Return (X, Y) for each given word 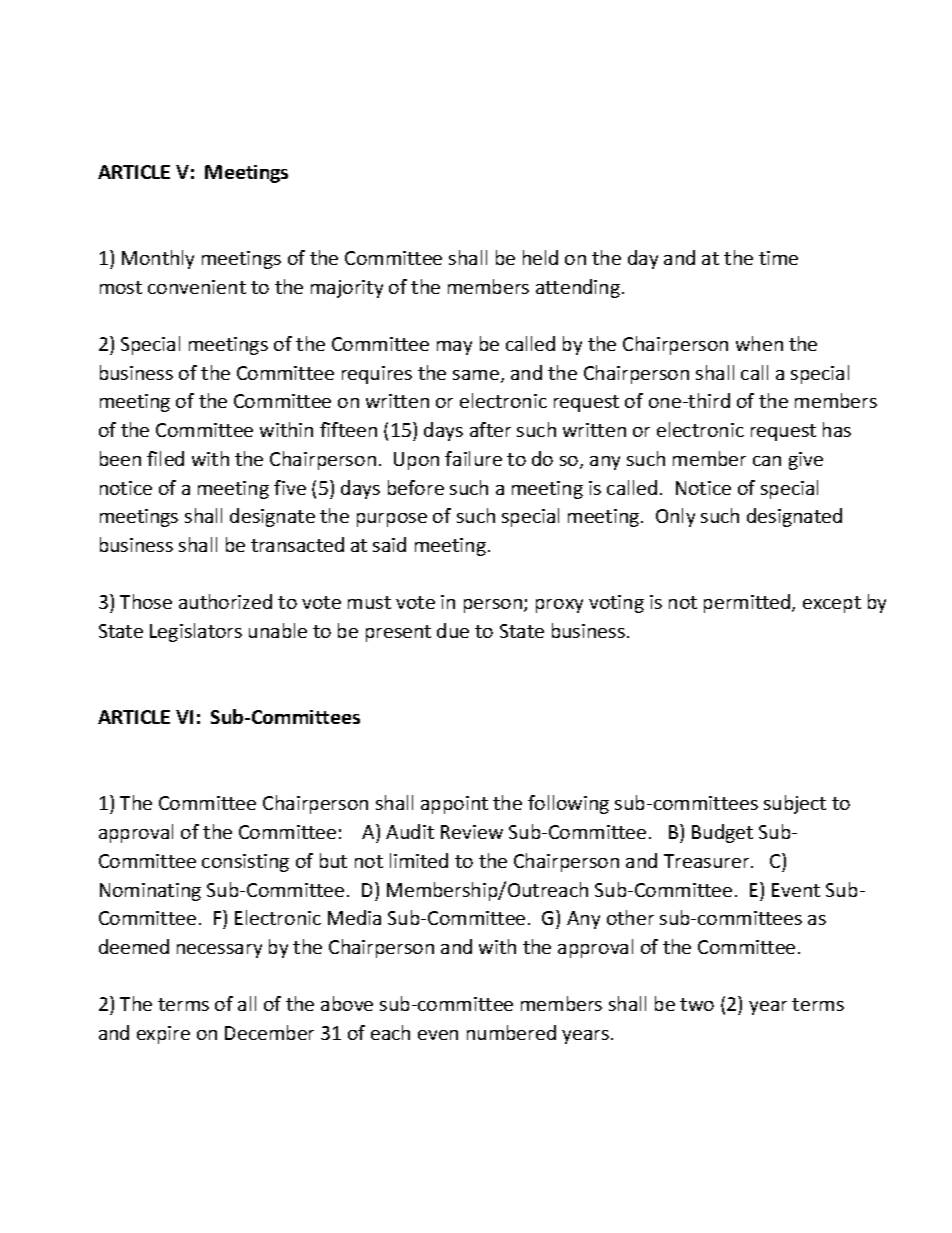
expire (163, 1035)
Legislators (196, 632)
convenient (197, 287)
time (778, 258)
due (453, 630)
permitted (748, 603)
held (540, 257)
